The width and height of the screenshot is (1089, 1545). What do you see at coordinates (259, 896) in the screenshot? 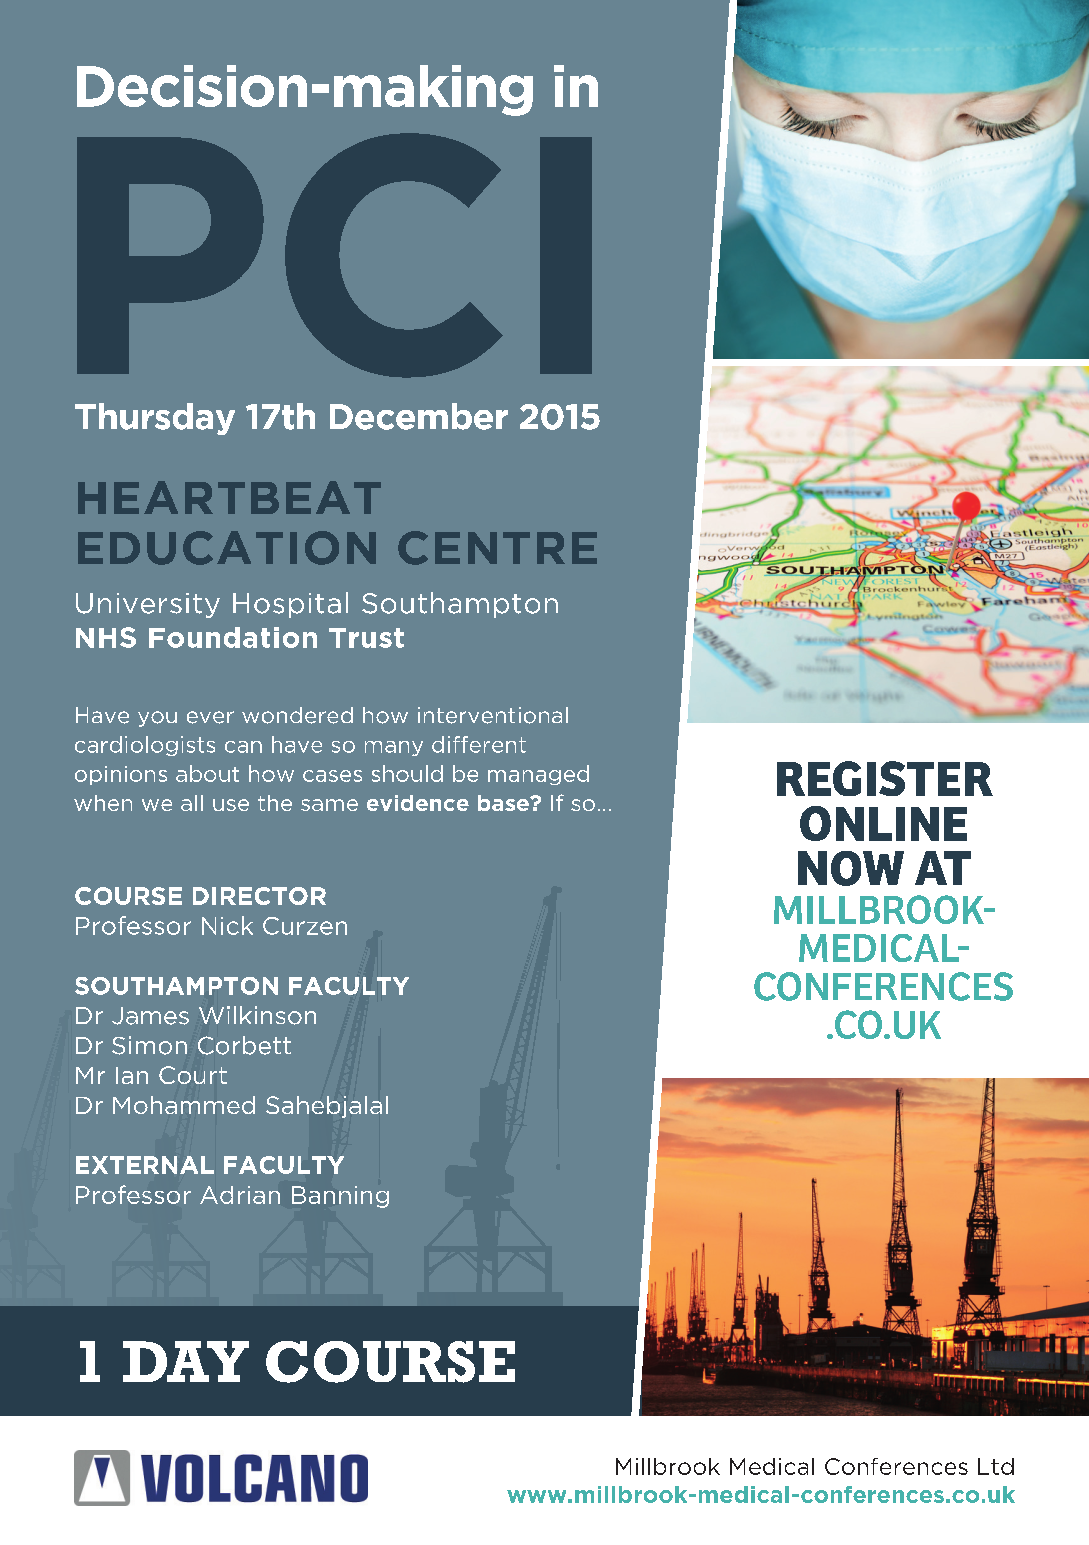
I see `DIRECTOR` at bounding box center [259, 896].
